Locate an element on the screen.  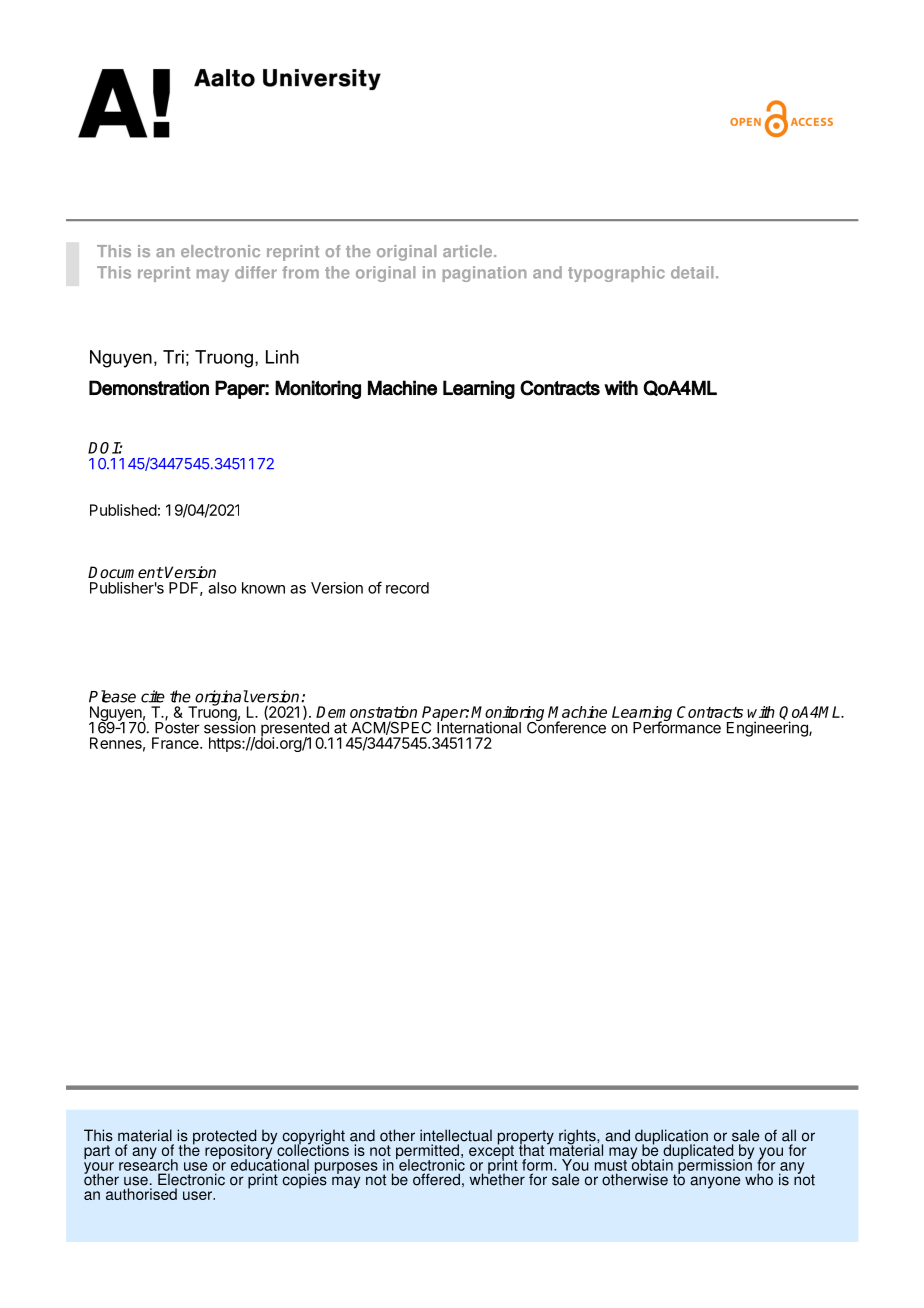
detail is located at coordinates (692, 272).
